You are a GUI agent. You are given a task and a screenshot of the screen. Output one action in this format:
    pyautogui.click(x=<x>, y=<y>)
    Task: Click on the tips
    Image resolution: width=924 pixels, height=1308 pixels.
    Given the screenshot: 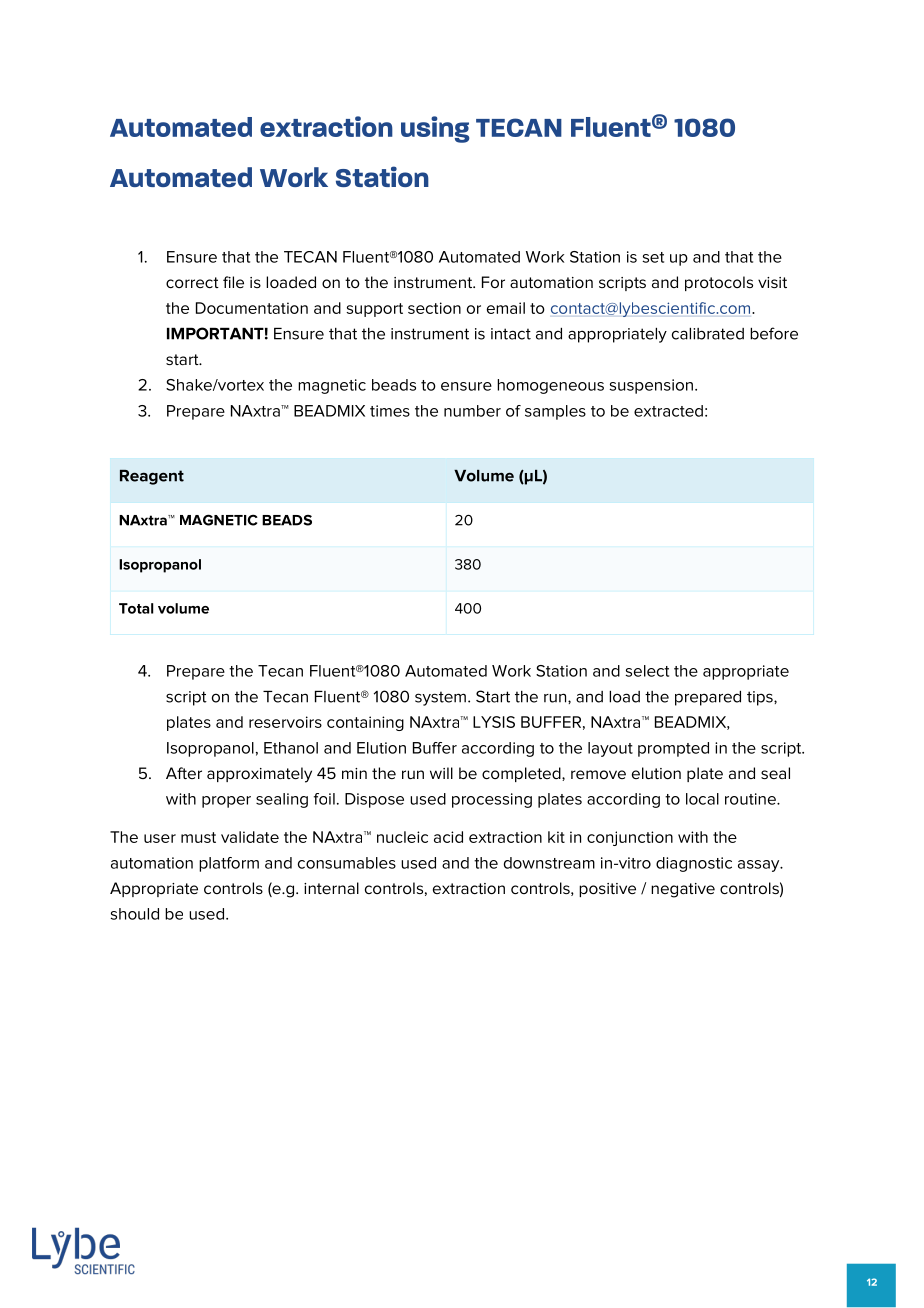 What is the action you would take?
    pyautogui.click(x=761, y=698)
